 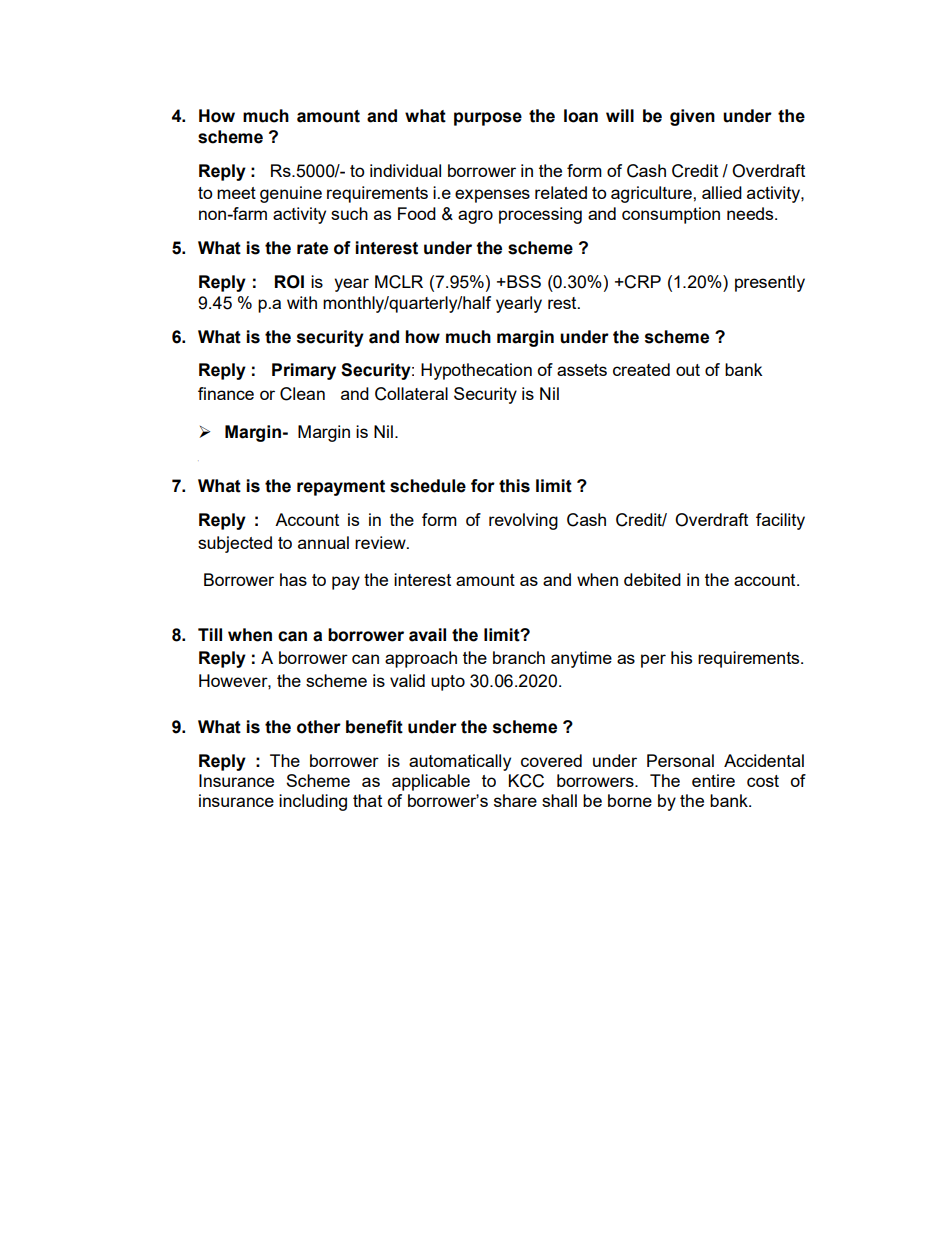 I want to click on loan, so click(x=581, y=116).
